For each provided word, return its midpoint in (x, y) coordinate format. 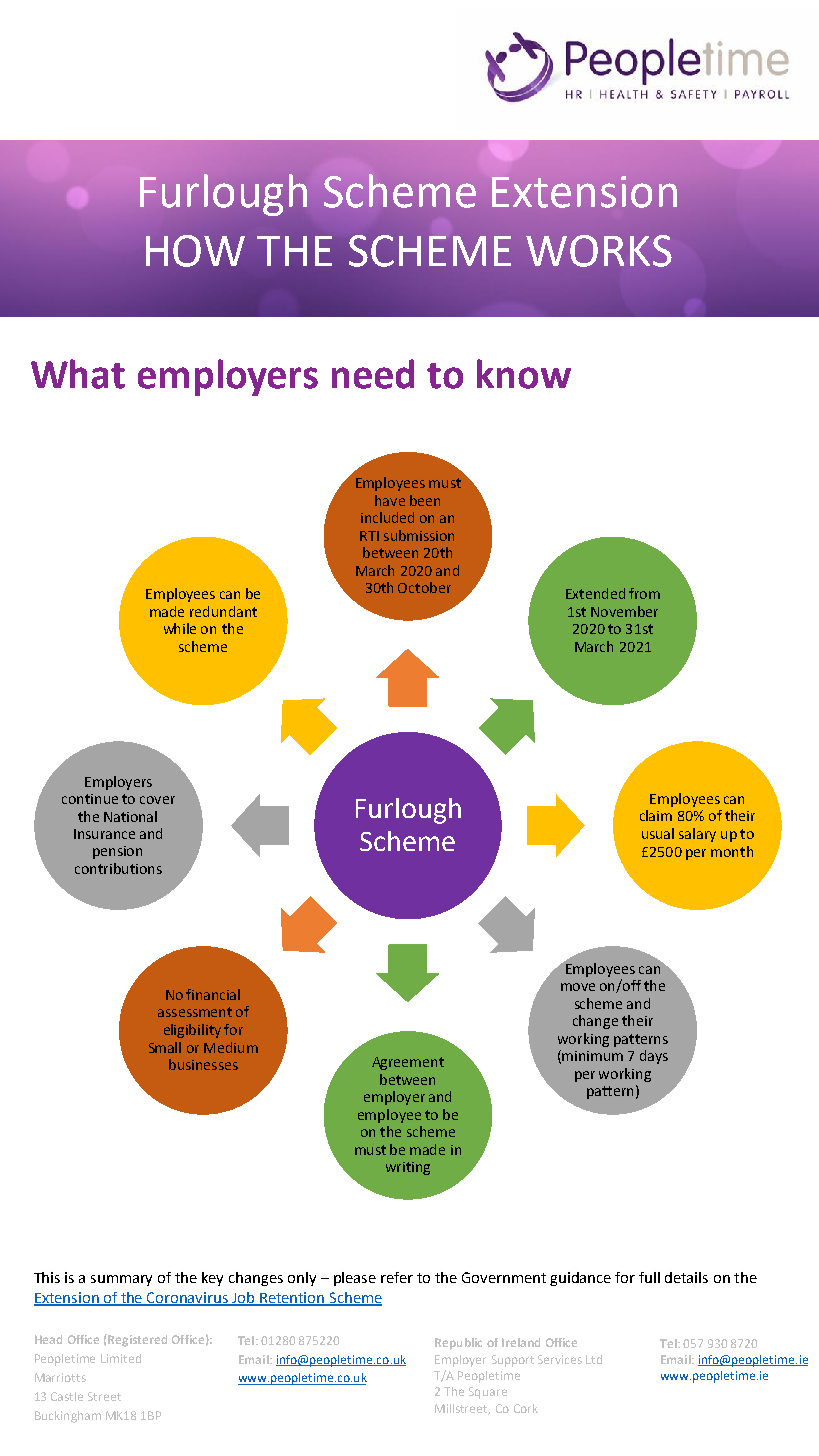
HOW (195, 251)
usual (658, 833)
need (373, 374)
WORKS (599, 251)
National (130, 816)
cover (157, 800)
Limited (121, 1358)
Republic (458, 1344)
